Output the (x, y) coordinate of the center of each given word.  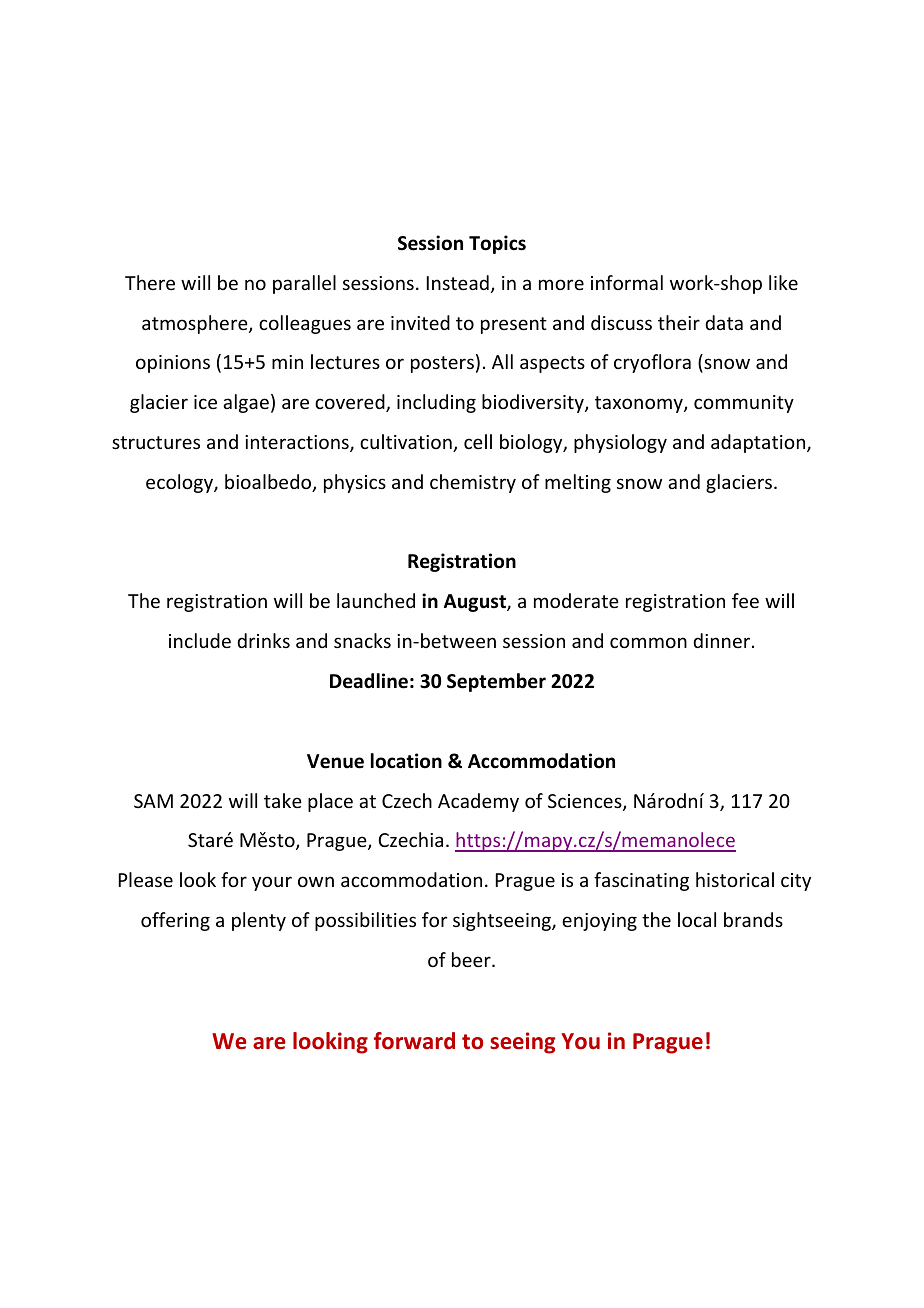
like (783, 282)
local (697, 919)
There (150, 282)
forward (414, 1041)
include (200, 640)
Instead (458, 282)
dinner (723, 640)
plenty (259, 921)
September (496, 682)
